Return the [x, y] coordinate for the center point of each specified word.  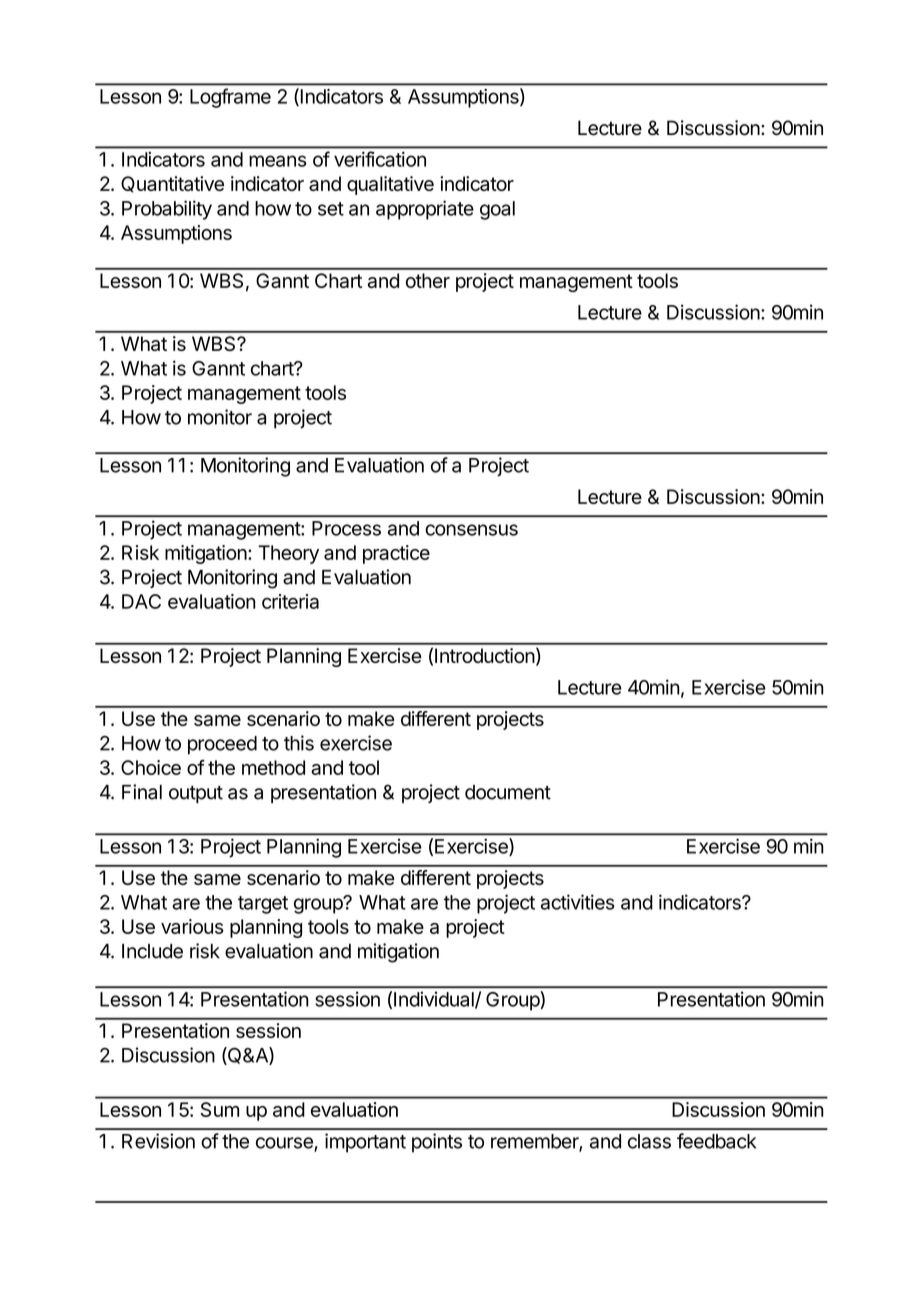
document [508, 792]
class [649, 1141]
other [428, 280]
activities [578, 902]
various [192, 926]
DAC [141, 601]
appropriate [425, 210]
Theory [288, 554]
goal [497, 210]
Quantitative [172, 184]
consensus [471, 530]
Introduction [485, 655]
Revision [158, 1141]
